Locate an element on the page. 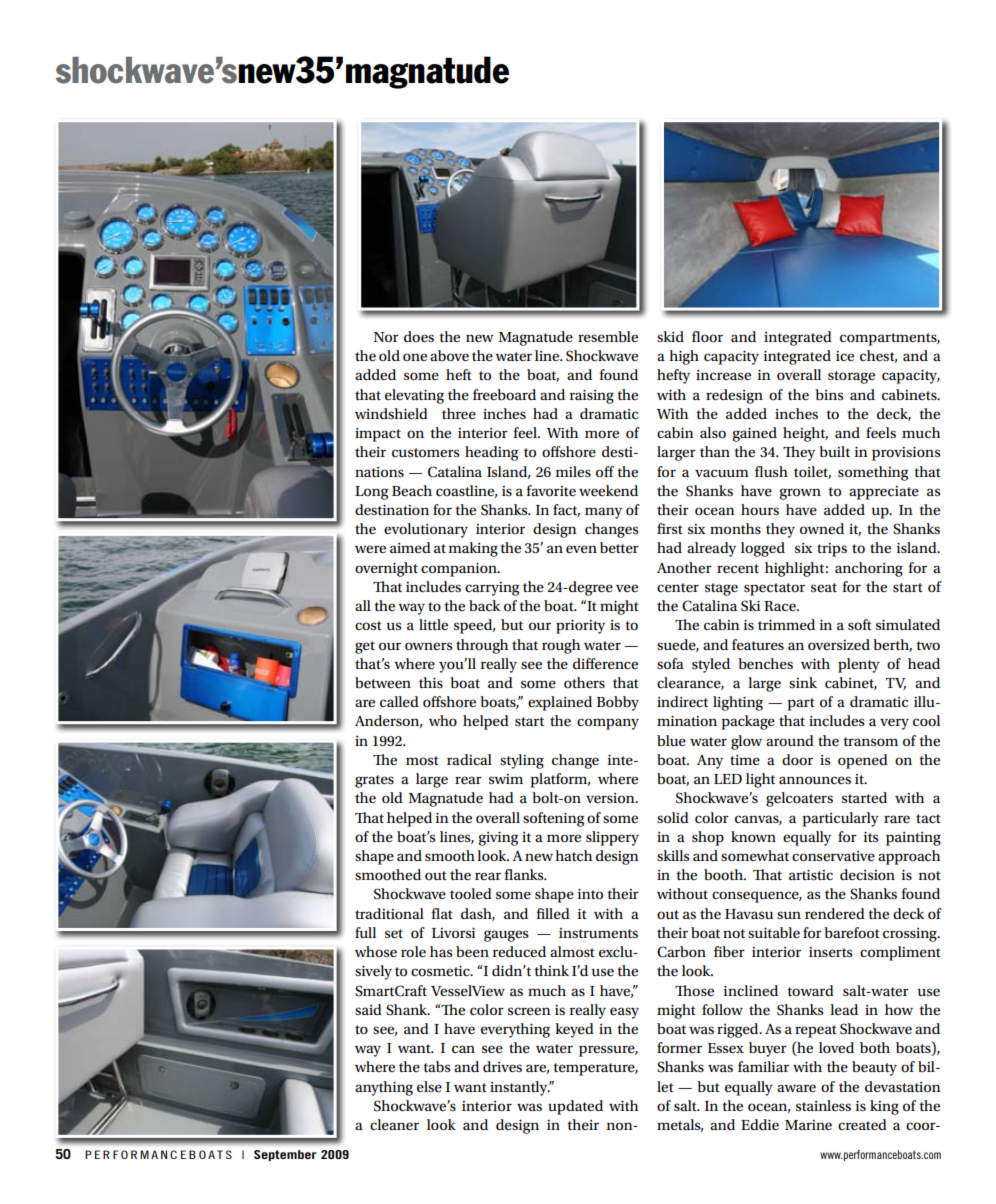  updated is located at coordinates (575, 1107).
